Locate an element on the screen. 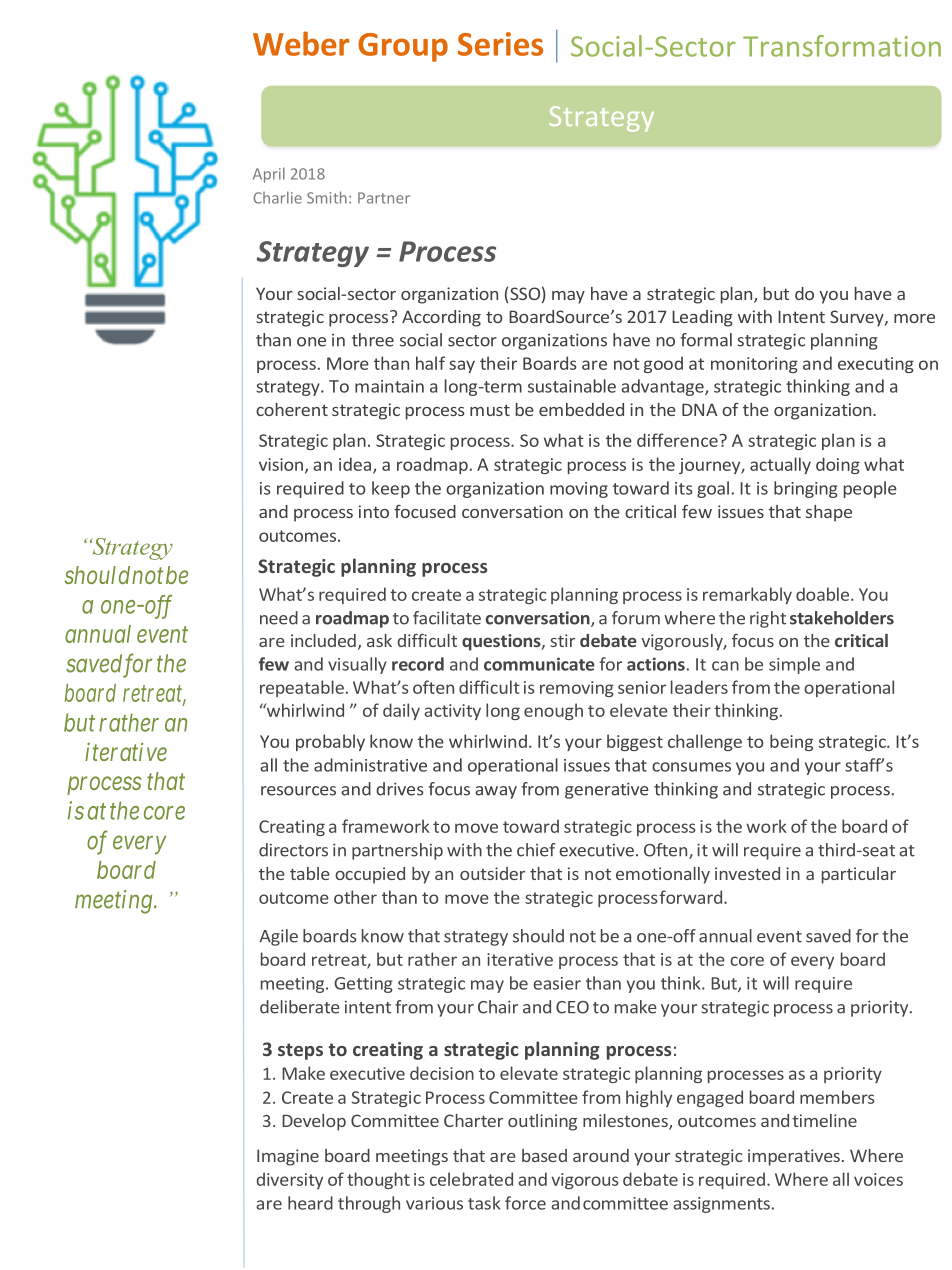 This screenshot has height=1270, width=952. doable is located at coordinates (824, 594).
